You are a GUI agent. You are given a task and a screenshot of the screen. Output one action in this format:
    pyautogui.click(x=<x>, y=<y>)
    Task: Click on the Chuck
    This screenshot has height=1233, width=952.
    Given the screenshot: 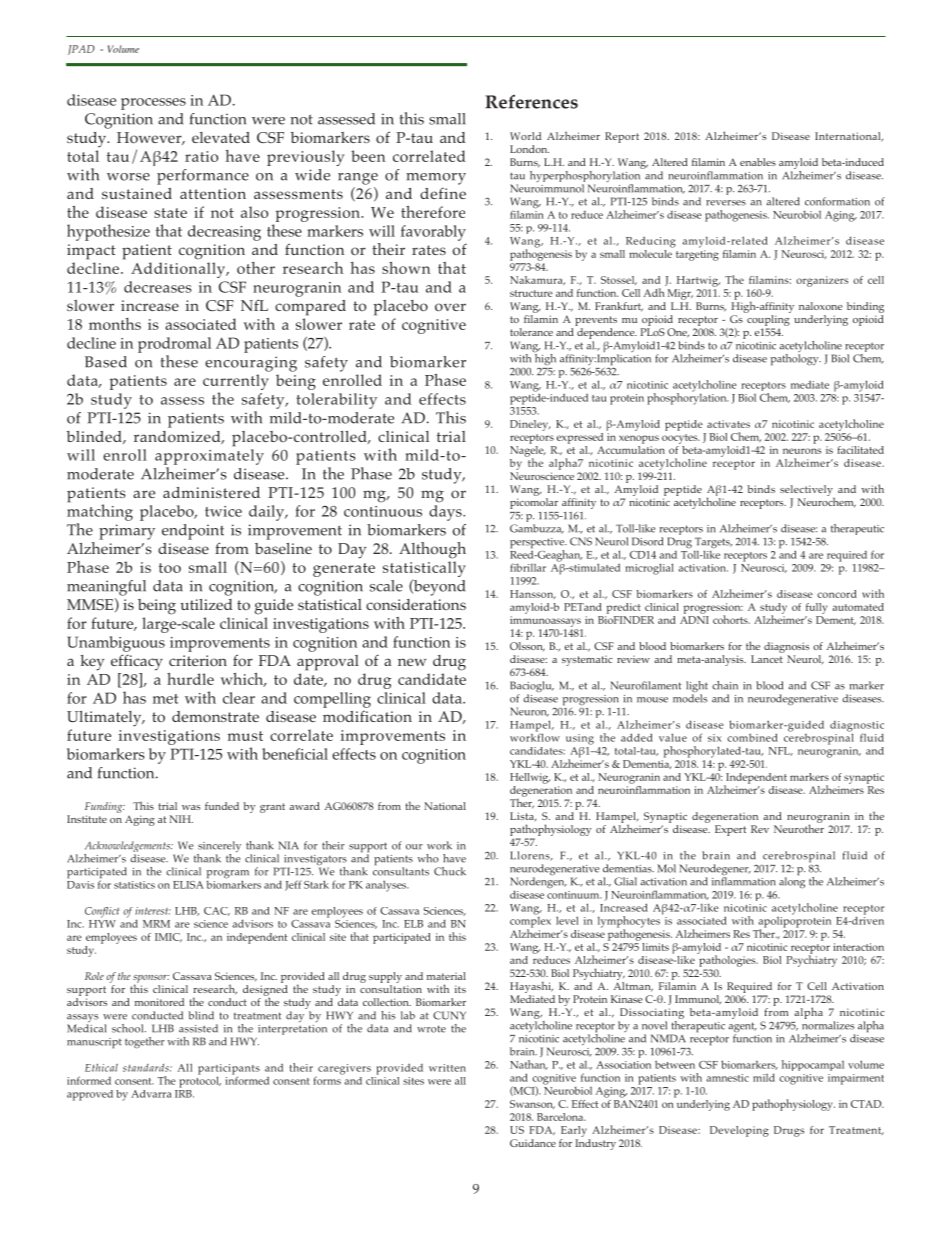 What is the action you would take?
    pyautogui.click(x=450, y=871)
